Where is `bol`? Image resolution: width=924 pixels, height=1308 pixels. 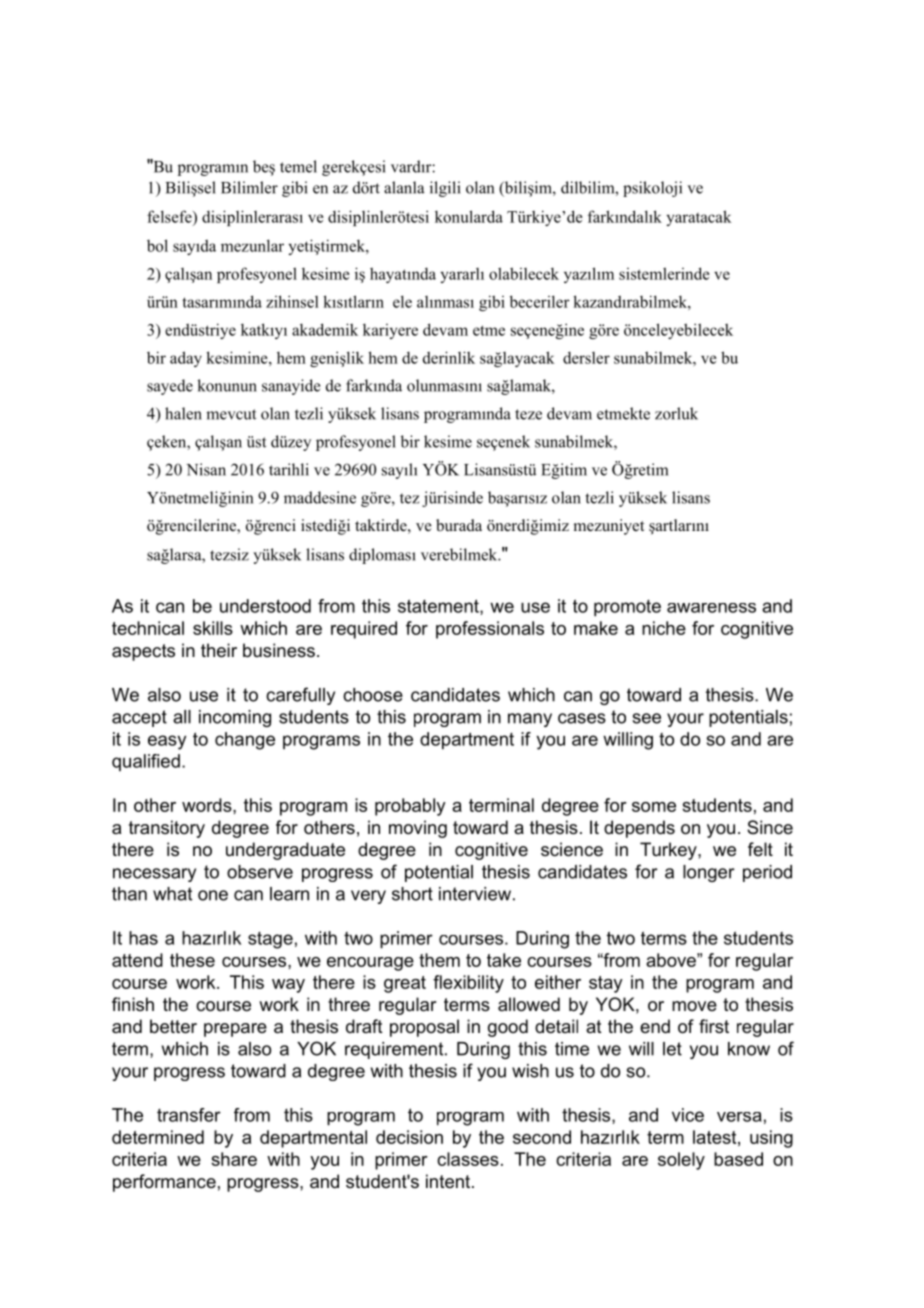
bol is located at coordinates (157, 245).
